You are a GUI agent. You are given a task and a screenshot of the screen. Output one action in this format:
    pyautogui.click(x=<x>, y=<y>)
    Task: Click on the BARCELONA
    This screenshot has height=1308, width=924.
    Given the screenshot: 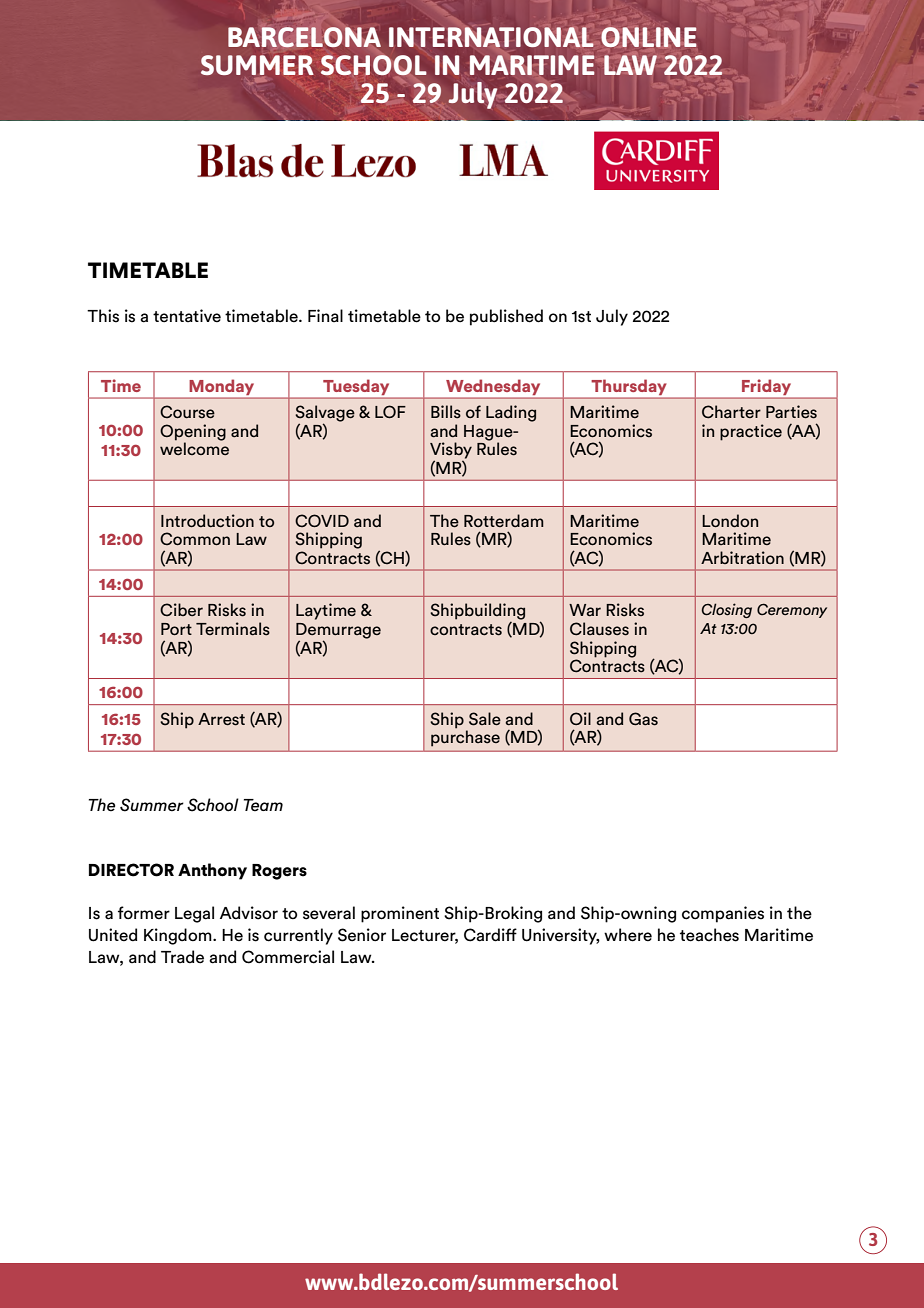 What is the action you would take?
    pyautogui.click(x=304, y=37)
